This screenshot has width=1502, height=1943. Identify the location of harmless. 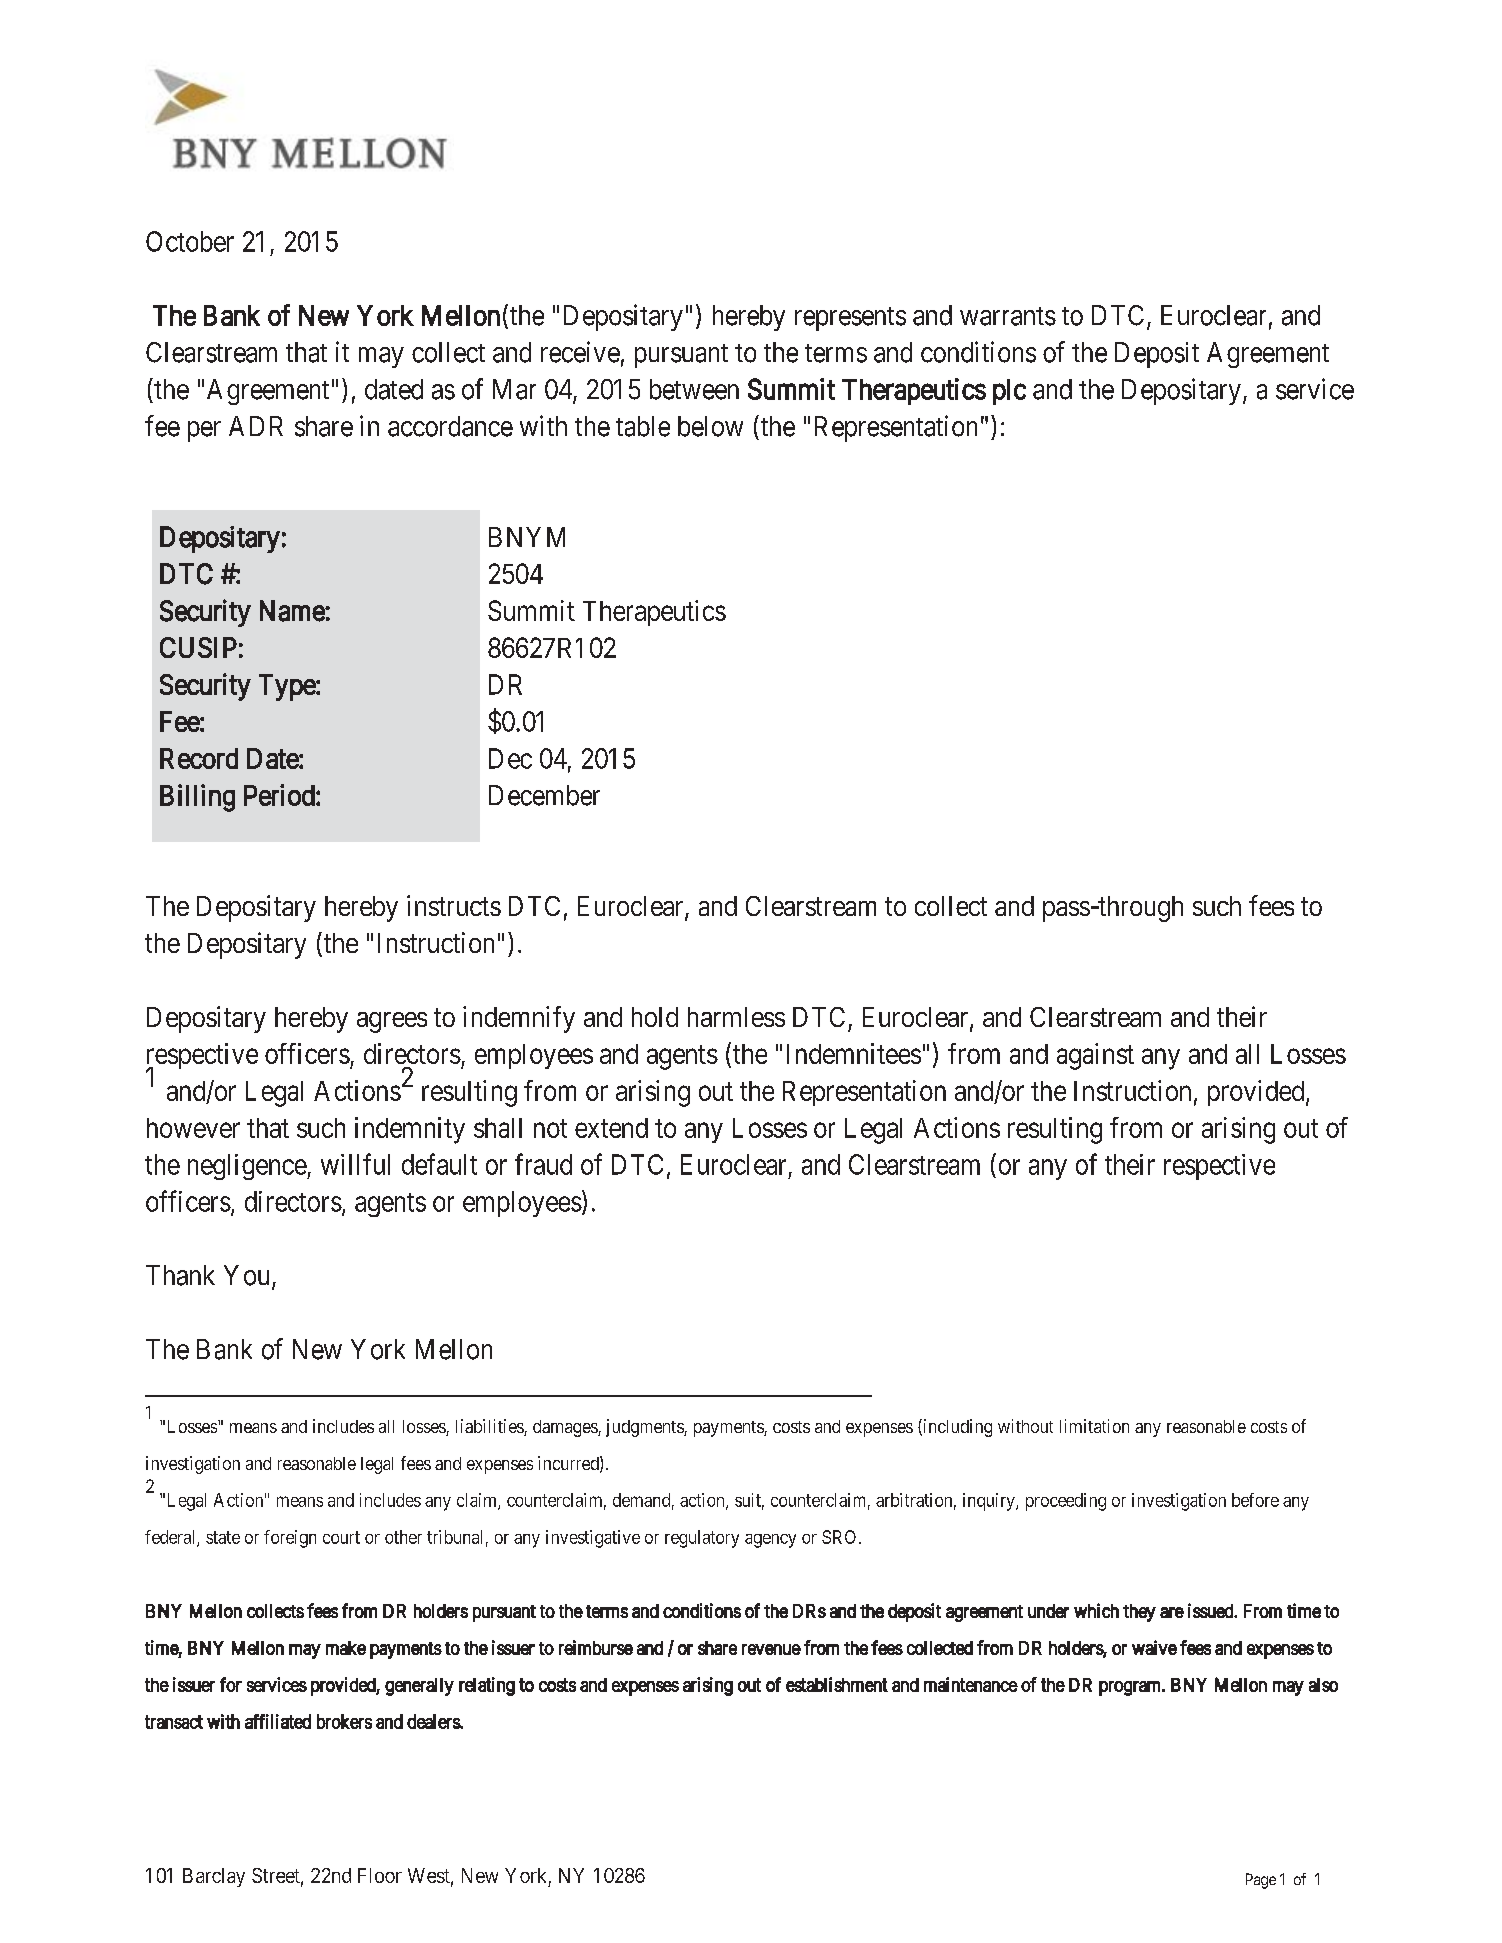
(736, 1017).
